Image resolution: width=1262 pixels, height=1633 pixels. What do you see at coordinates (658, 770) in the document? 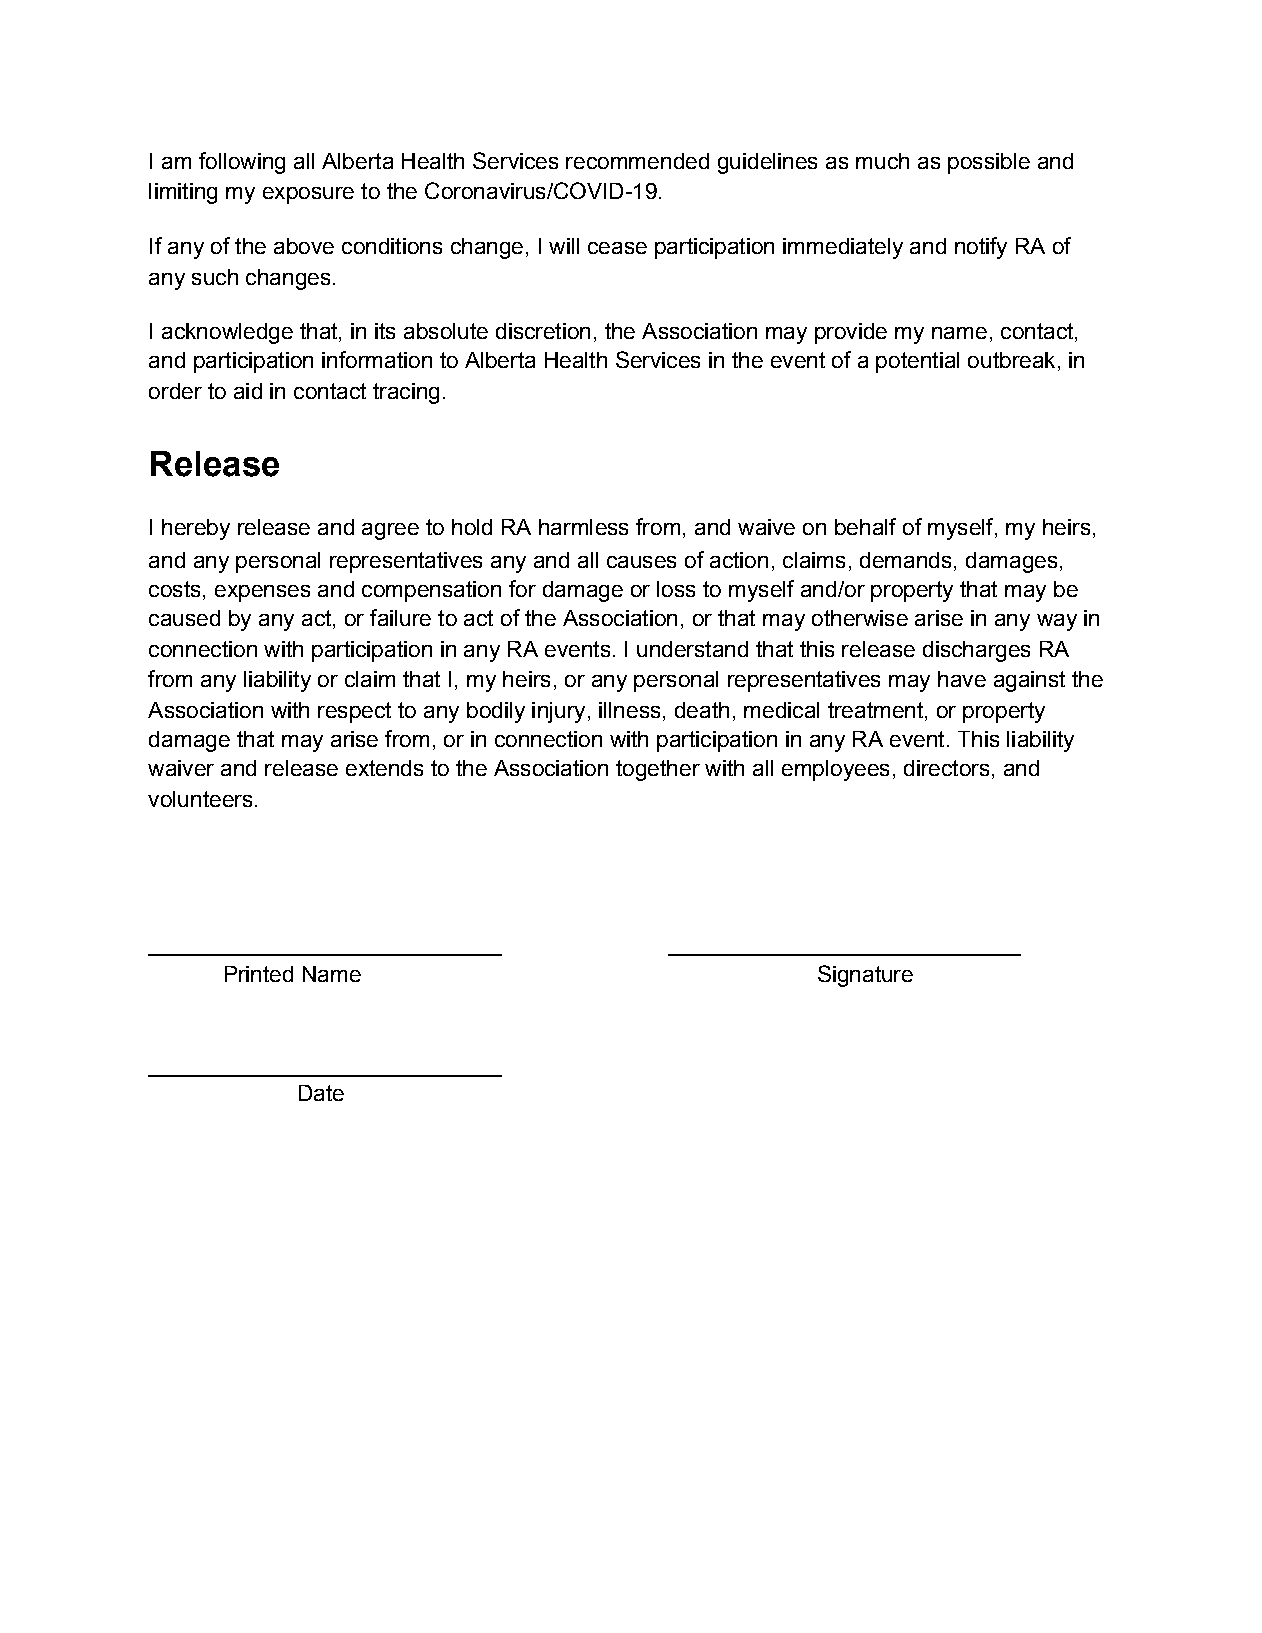
I see `together` at bounding box center [658, 770].
